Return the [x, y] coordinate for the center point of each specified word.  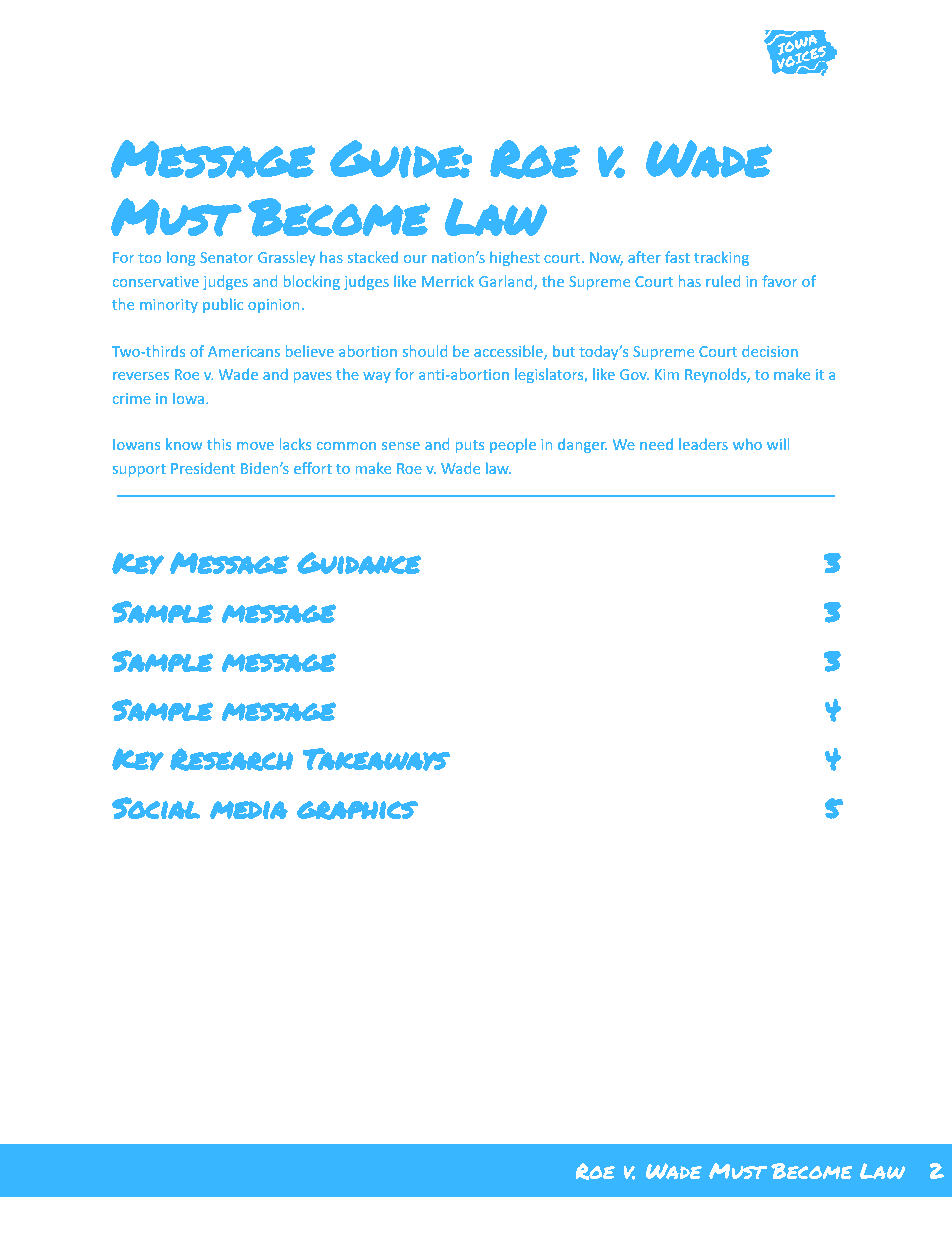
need [656, 444]
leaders [703, 444]
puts [469, 446]
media [249, 810]
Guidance [359, 563]
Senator [226, 257]
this [219, 444]
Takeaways [376, 759]
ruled [723, 281]
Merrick [448, 281]
